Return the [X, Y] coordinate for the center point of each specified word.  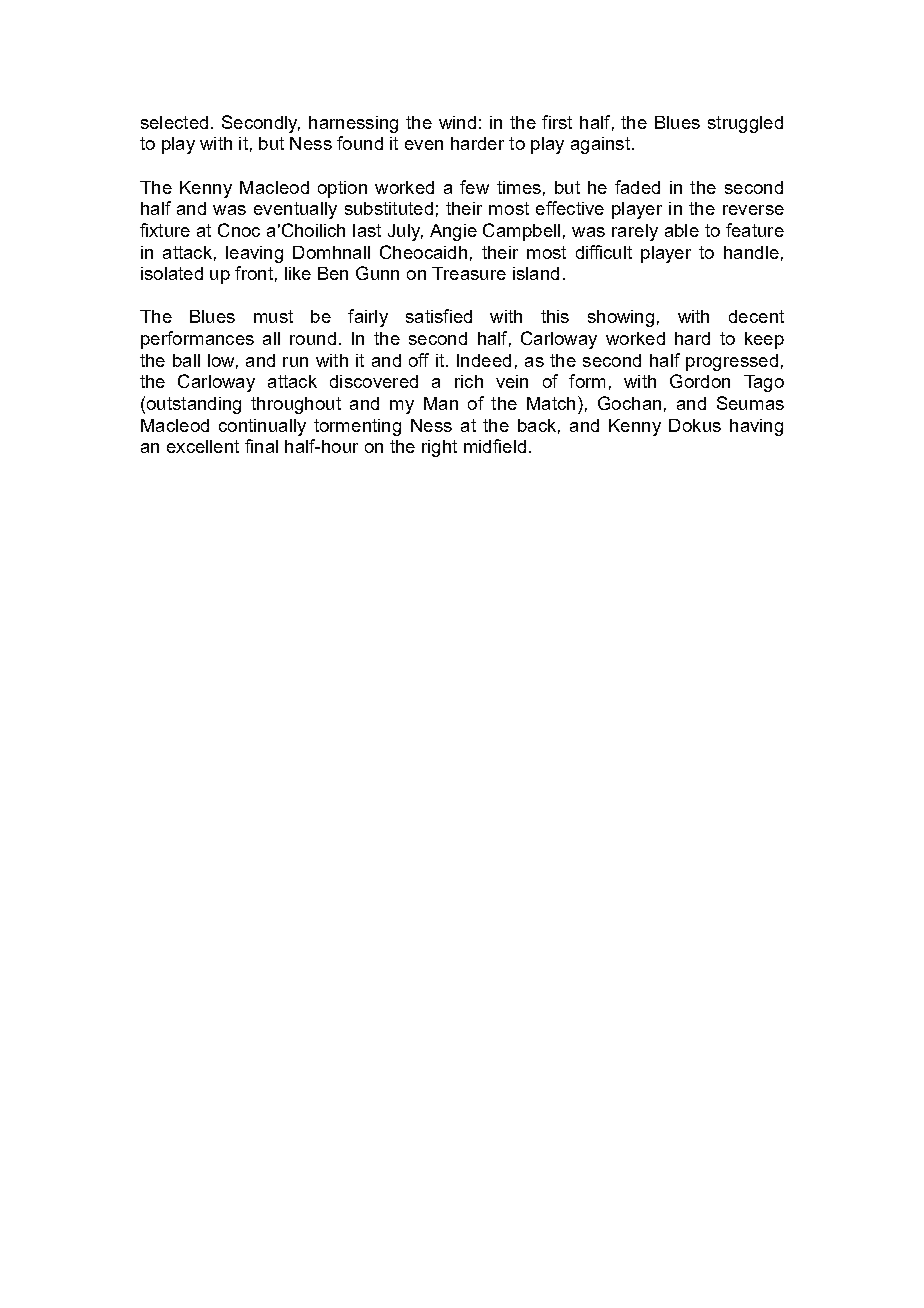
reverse [753, 210]
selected [174, 122]
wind [457, 122]
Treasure [469, 273]
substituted [389, 208]
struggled [745, 124]
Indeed [484, 360]
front [254, 273]
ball [186, 360]
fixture [165, 230]
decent [756, 316]
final [261, 446]
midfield [495, 446]
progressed [732, 362]
